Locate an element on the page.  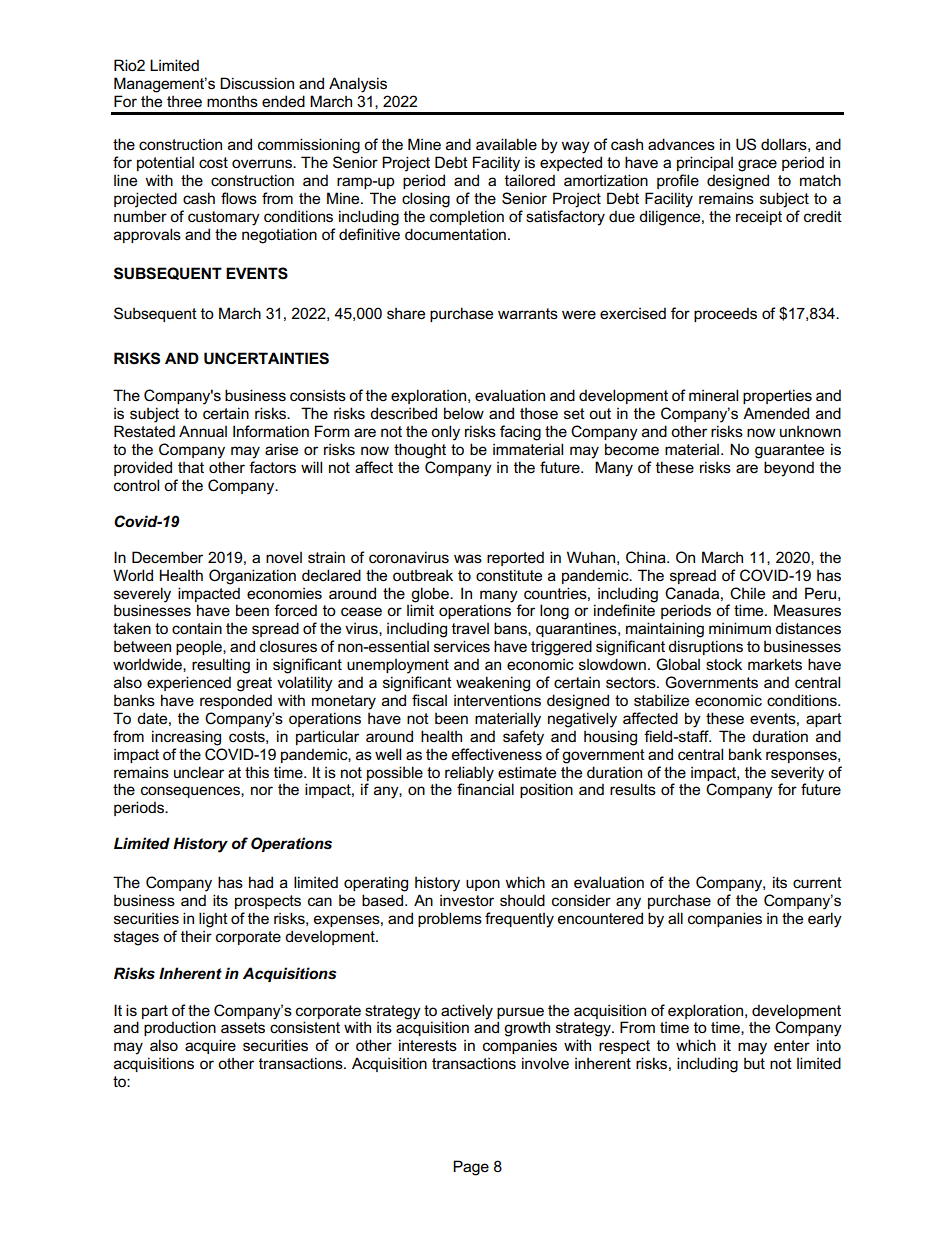
unclear is located at coordinates (199, 772).
